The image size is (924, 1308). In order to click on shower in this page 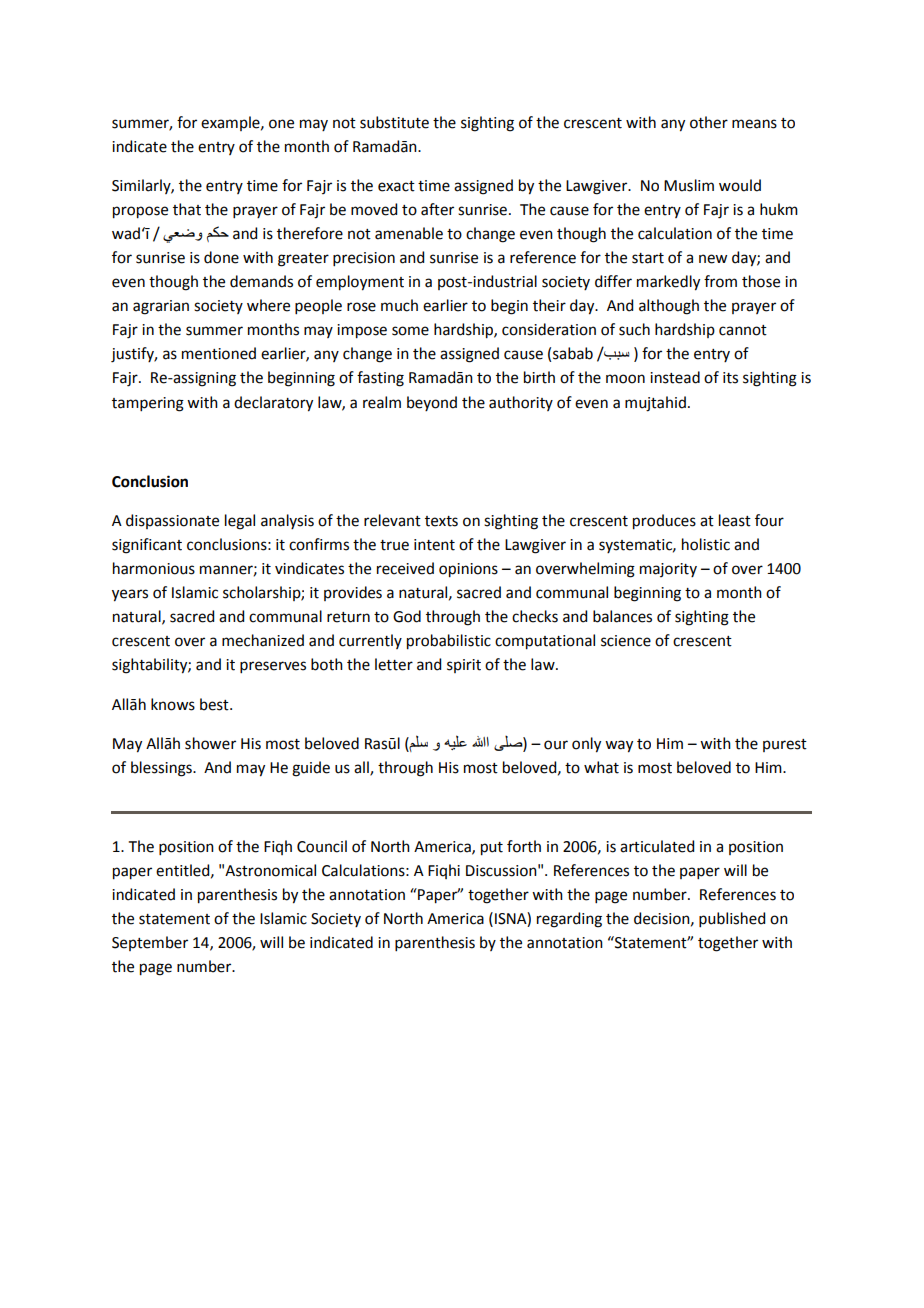, I will do `click(210, 743)`.
